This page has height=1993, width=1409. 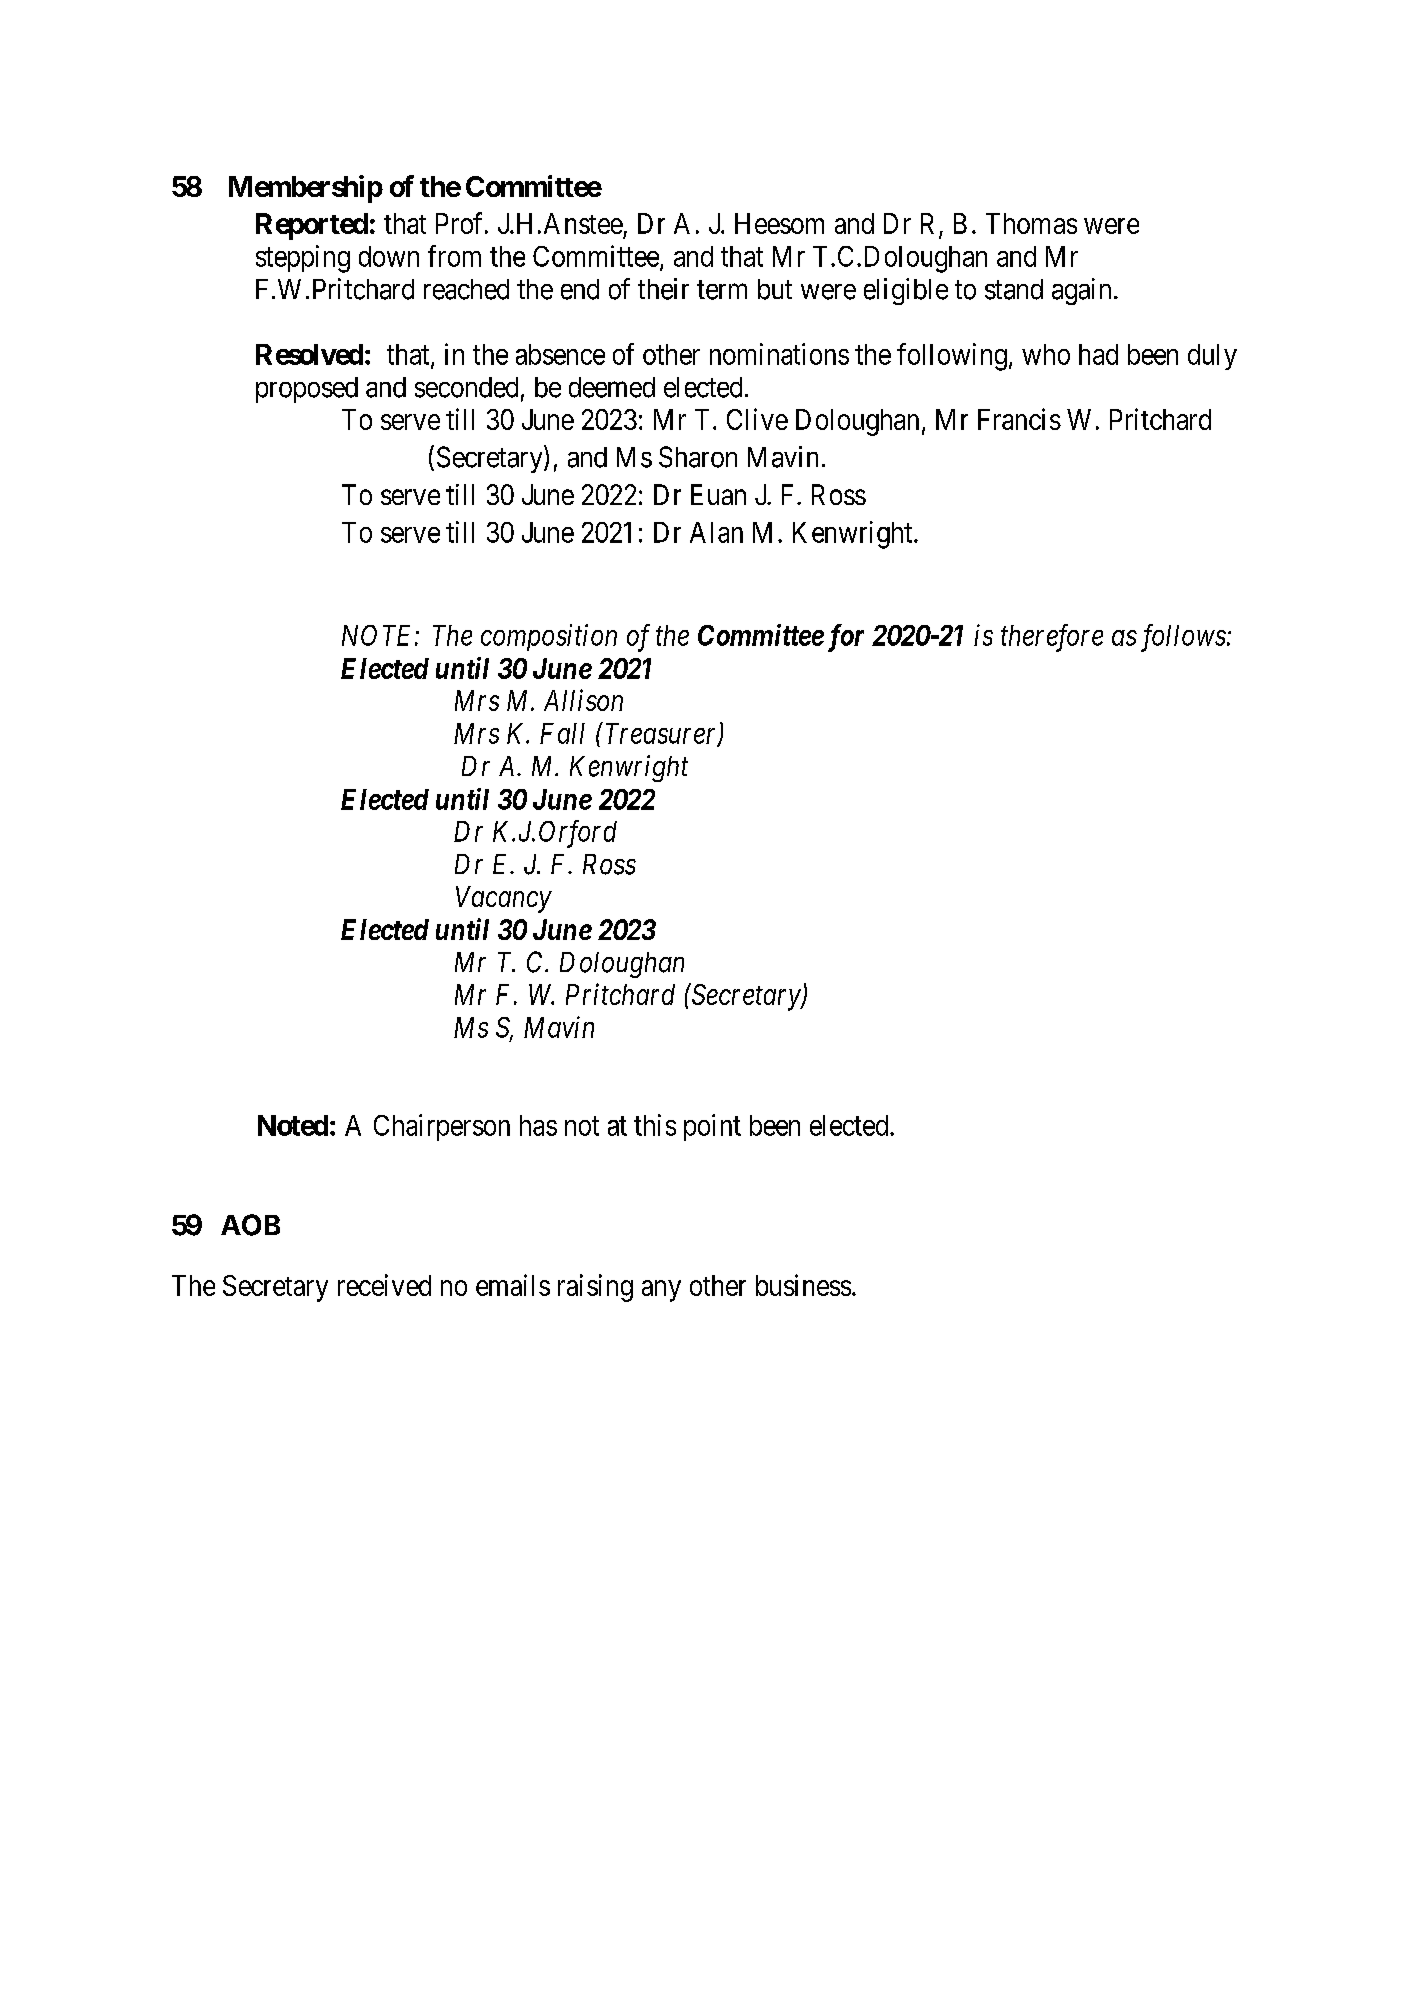 What do you see at coordinates (307, 390) in the page?
I see `proposed` at bounding box center [307, 390].
